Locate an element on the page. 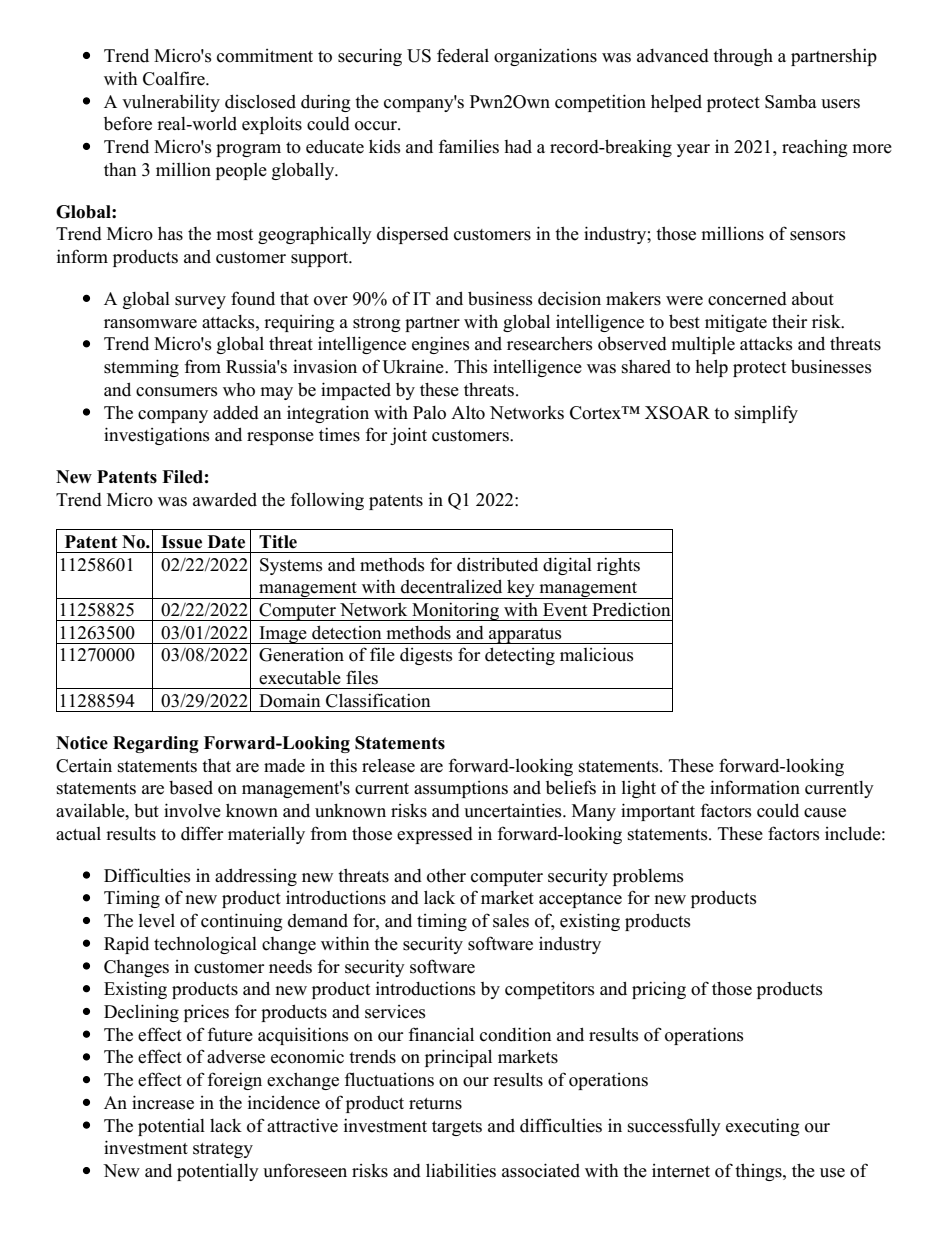  executing is located at coordinates (762, 1127).
